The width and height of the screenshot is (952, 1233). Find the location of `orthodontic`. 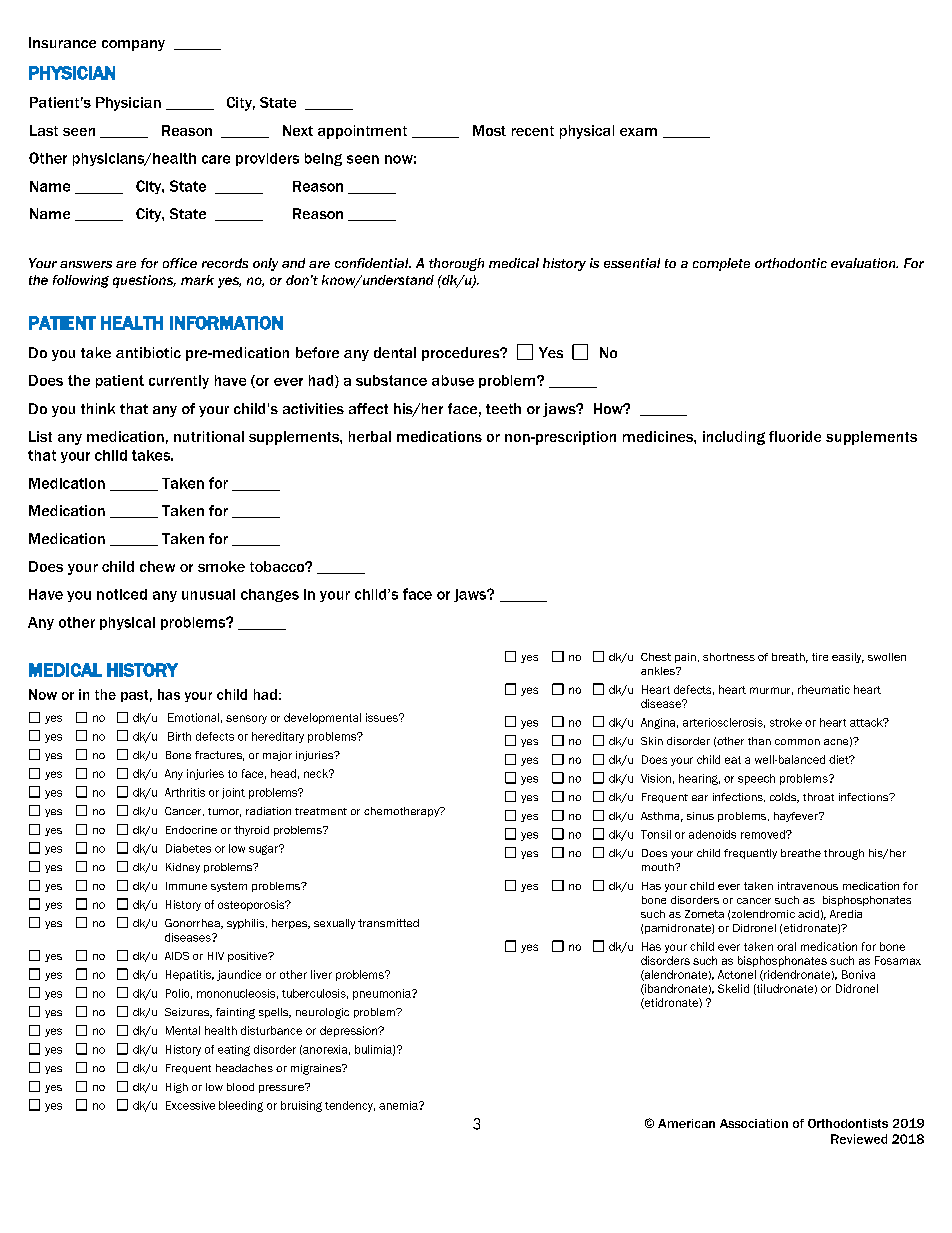

orthodontic is located at coordinates (791, 263).
